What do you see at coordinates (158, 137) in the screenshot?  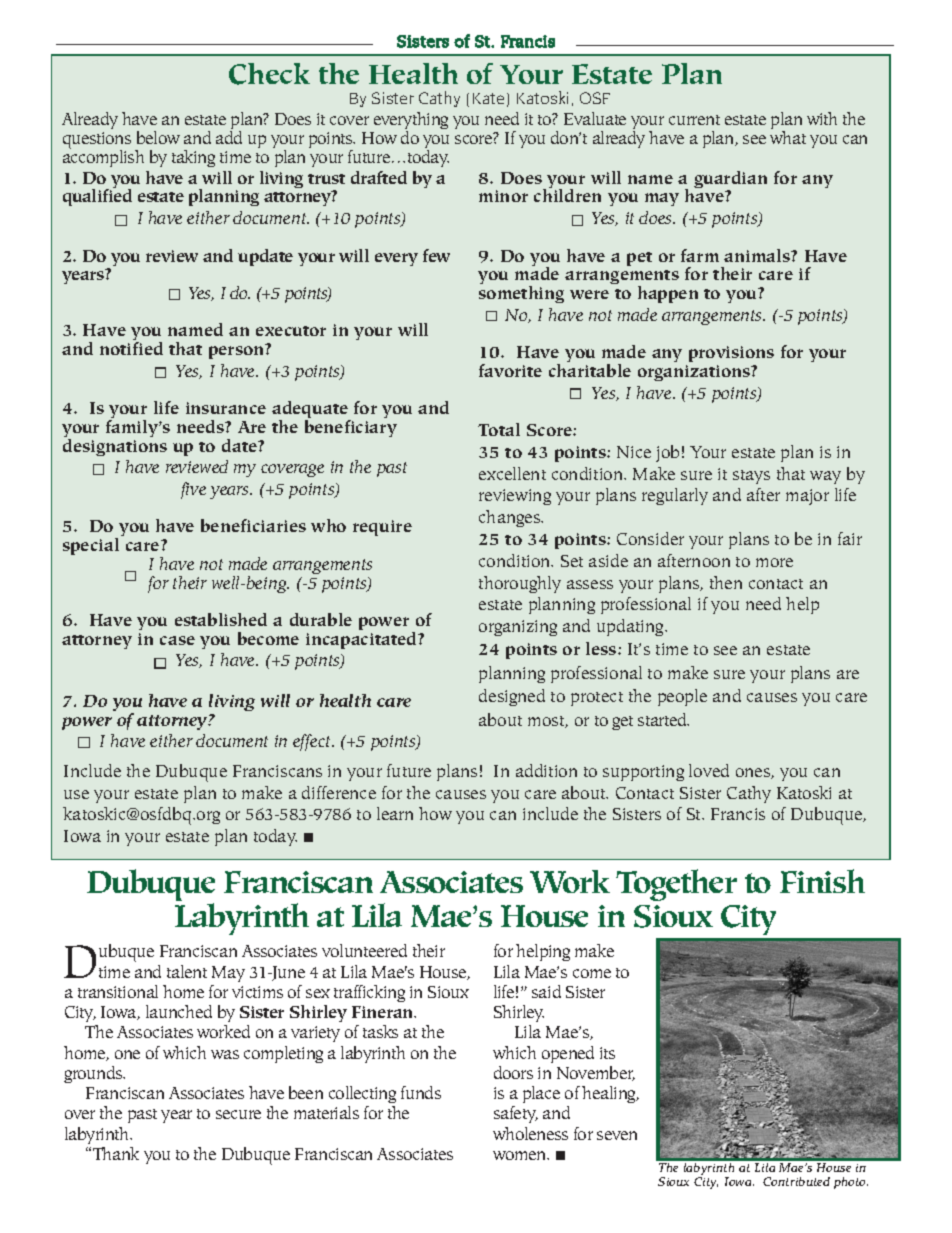 I see `below` at bounding box center [158, 137].
